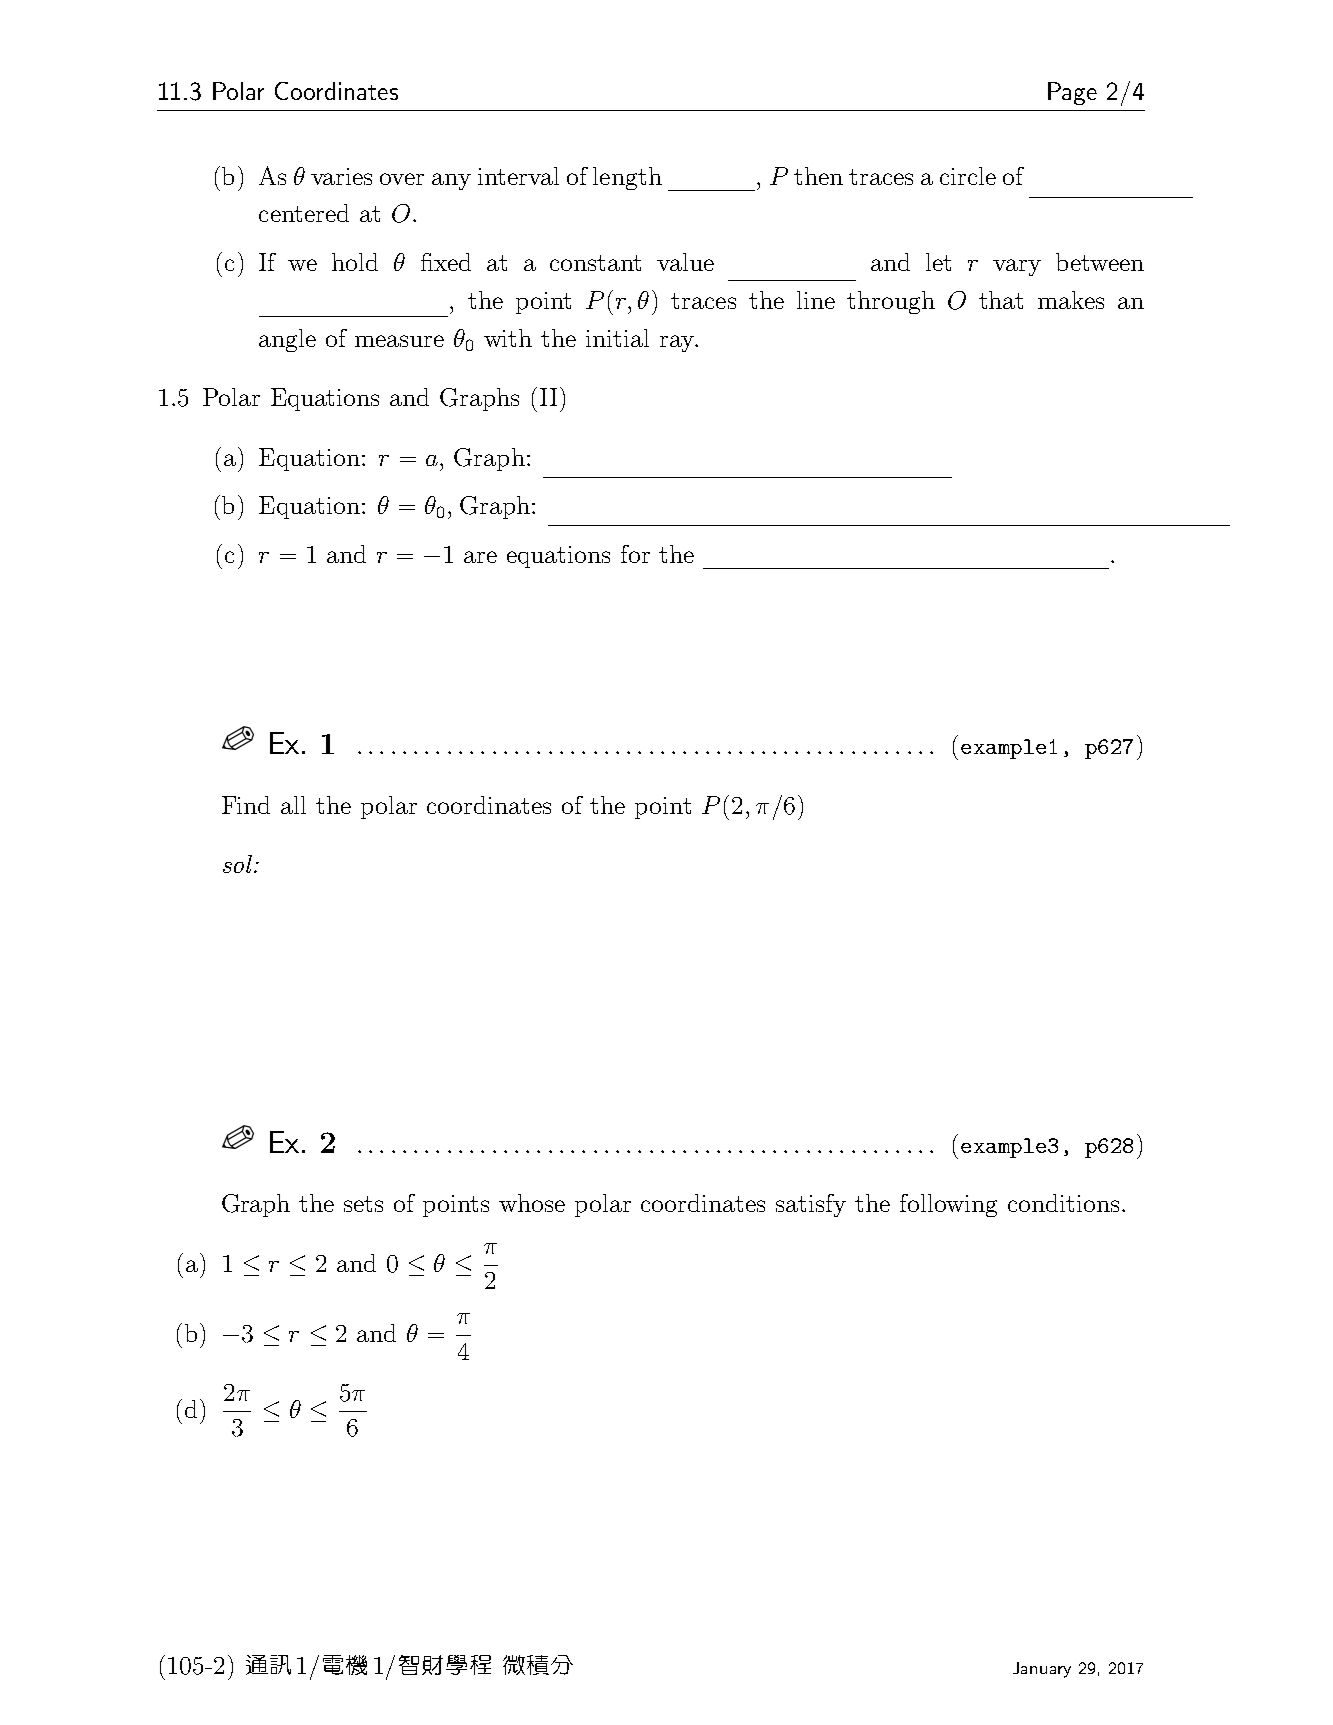  What do you see at coordinates (480, 557) in the screenshot?
I see `are` at bounding box center [480, 557].
